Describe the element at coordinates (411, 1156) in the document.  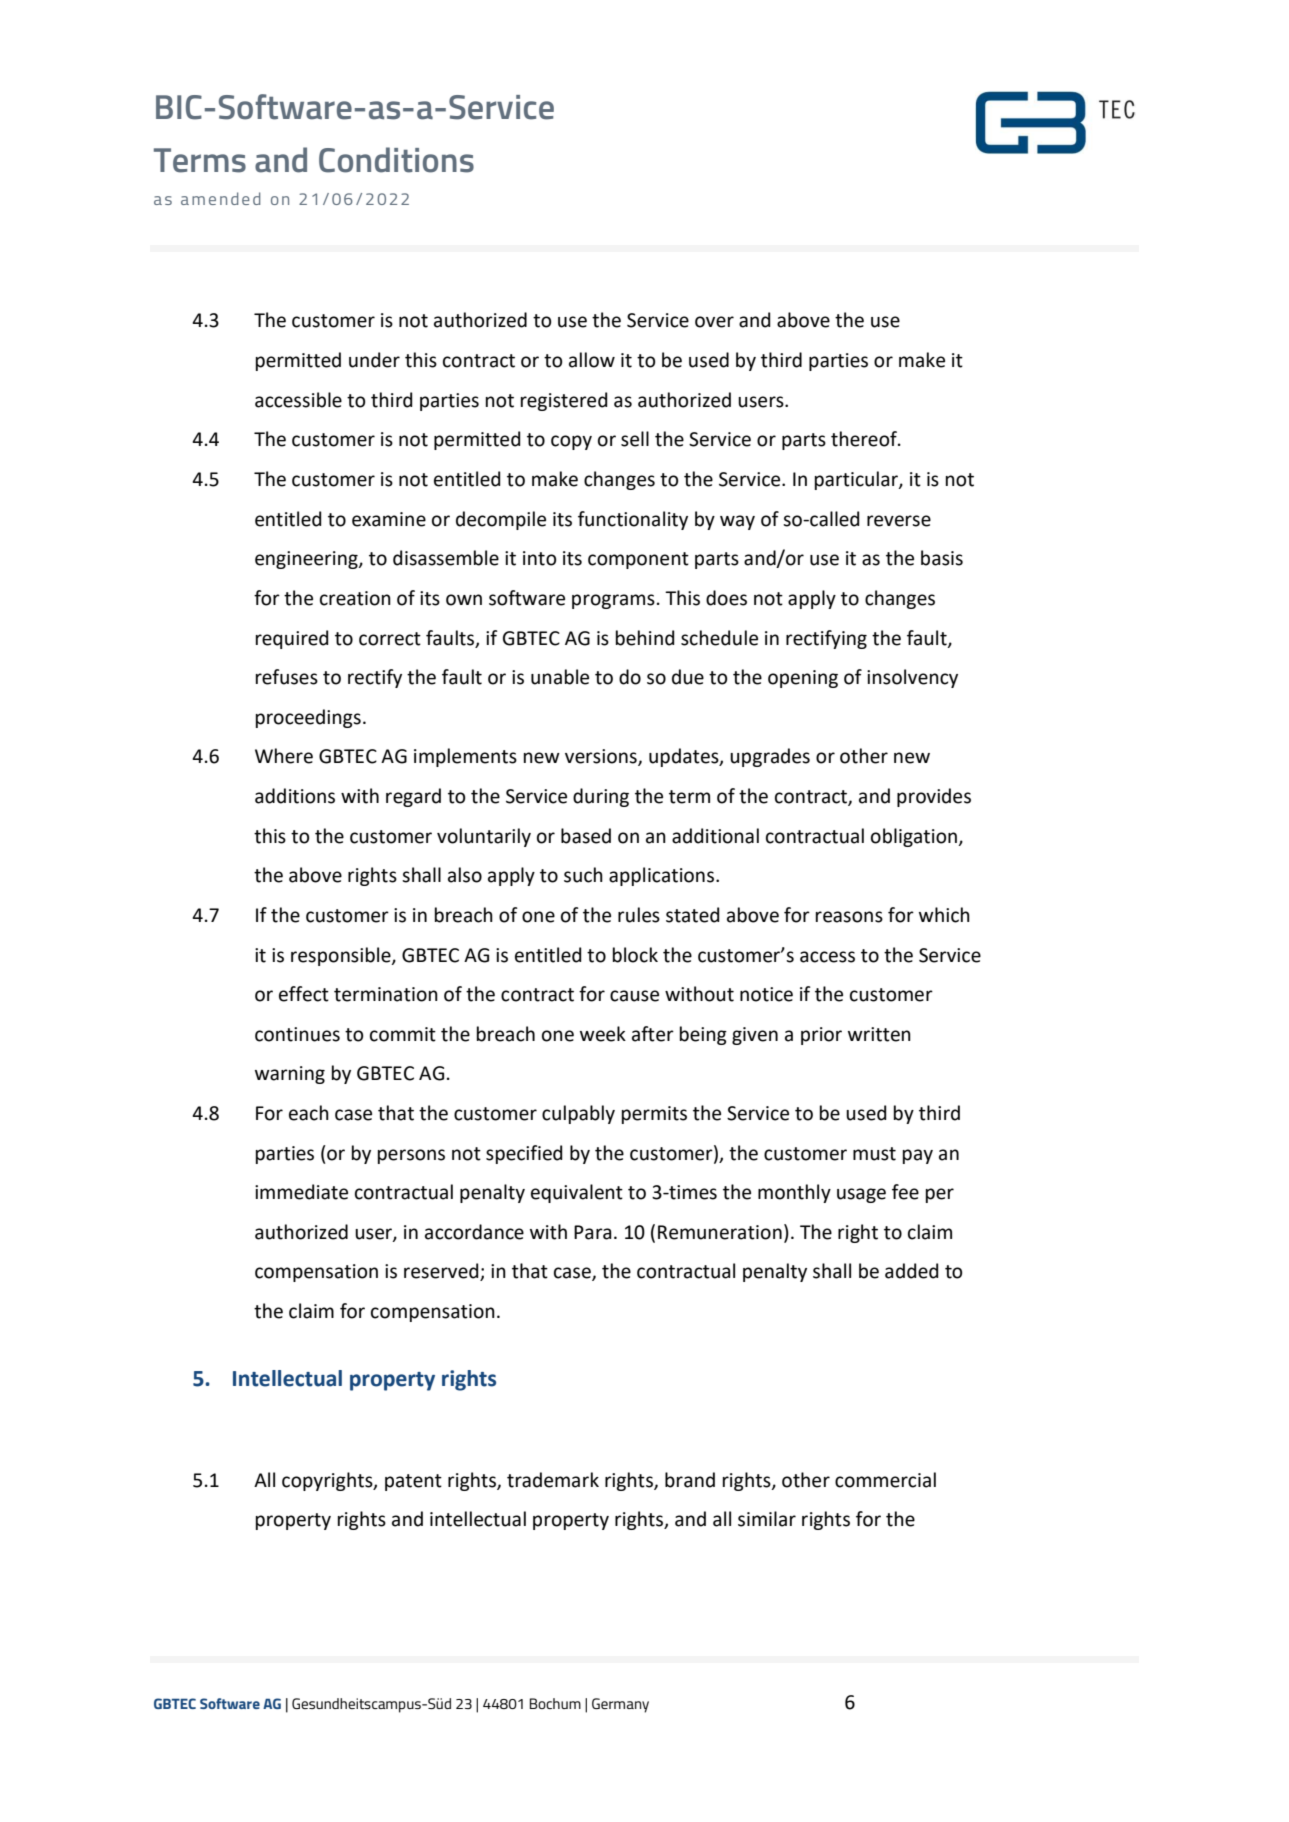
I see `persons` at that location.
